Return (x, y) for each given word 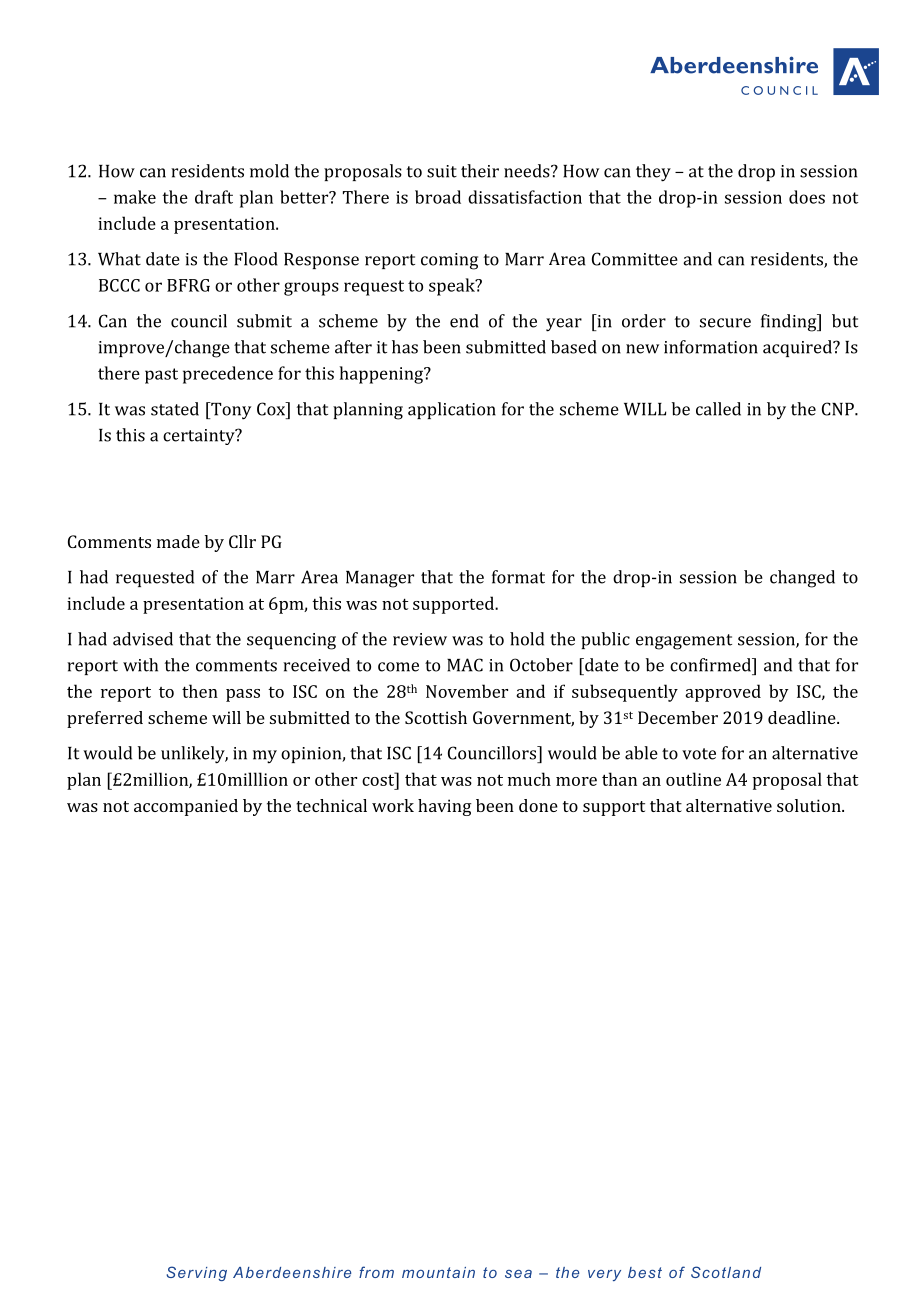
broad (438, 197)
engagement (684, 642)
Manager (380, 579)
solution (810, 805)
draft (214, 197)
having (445, 807)
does (807, 197)
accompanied (186, 807)
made (178, 541)
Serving (196, 1273)
